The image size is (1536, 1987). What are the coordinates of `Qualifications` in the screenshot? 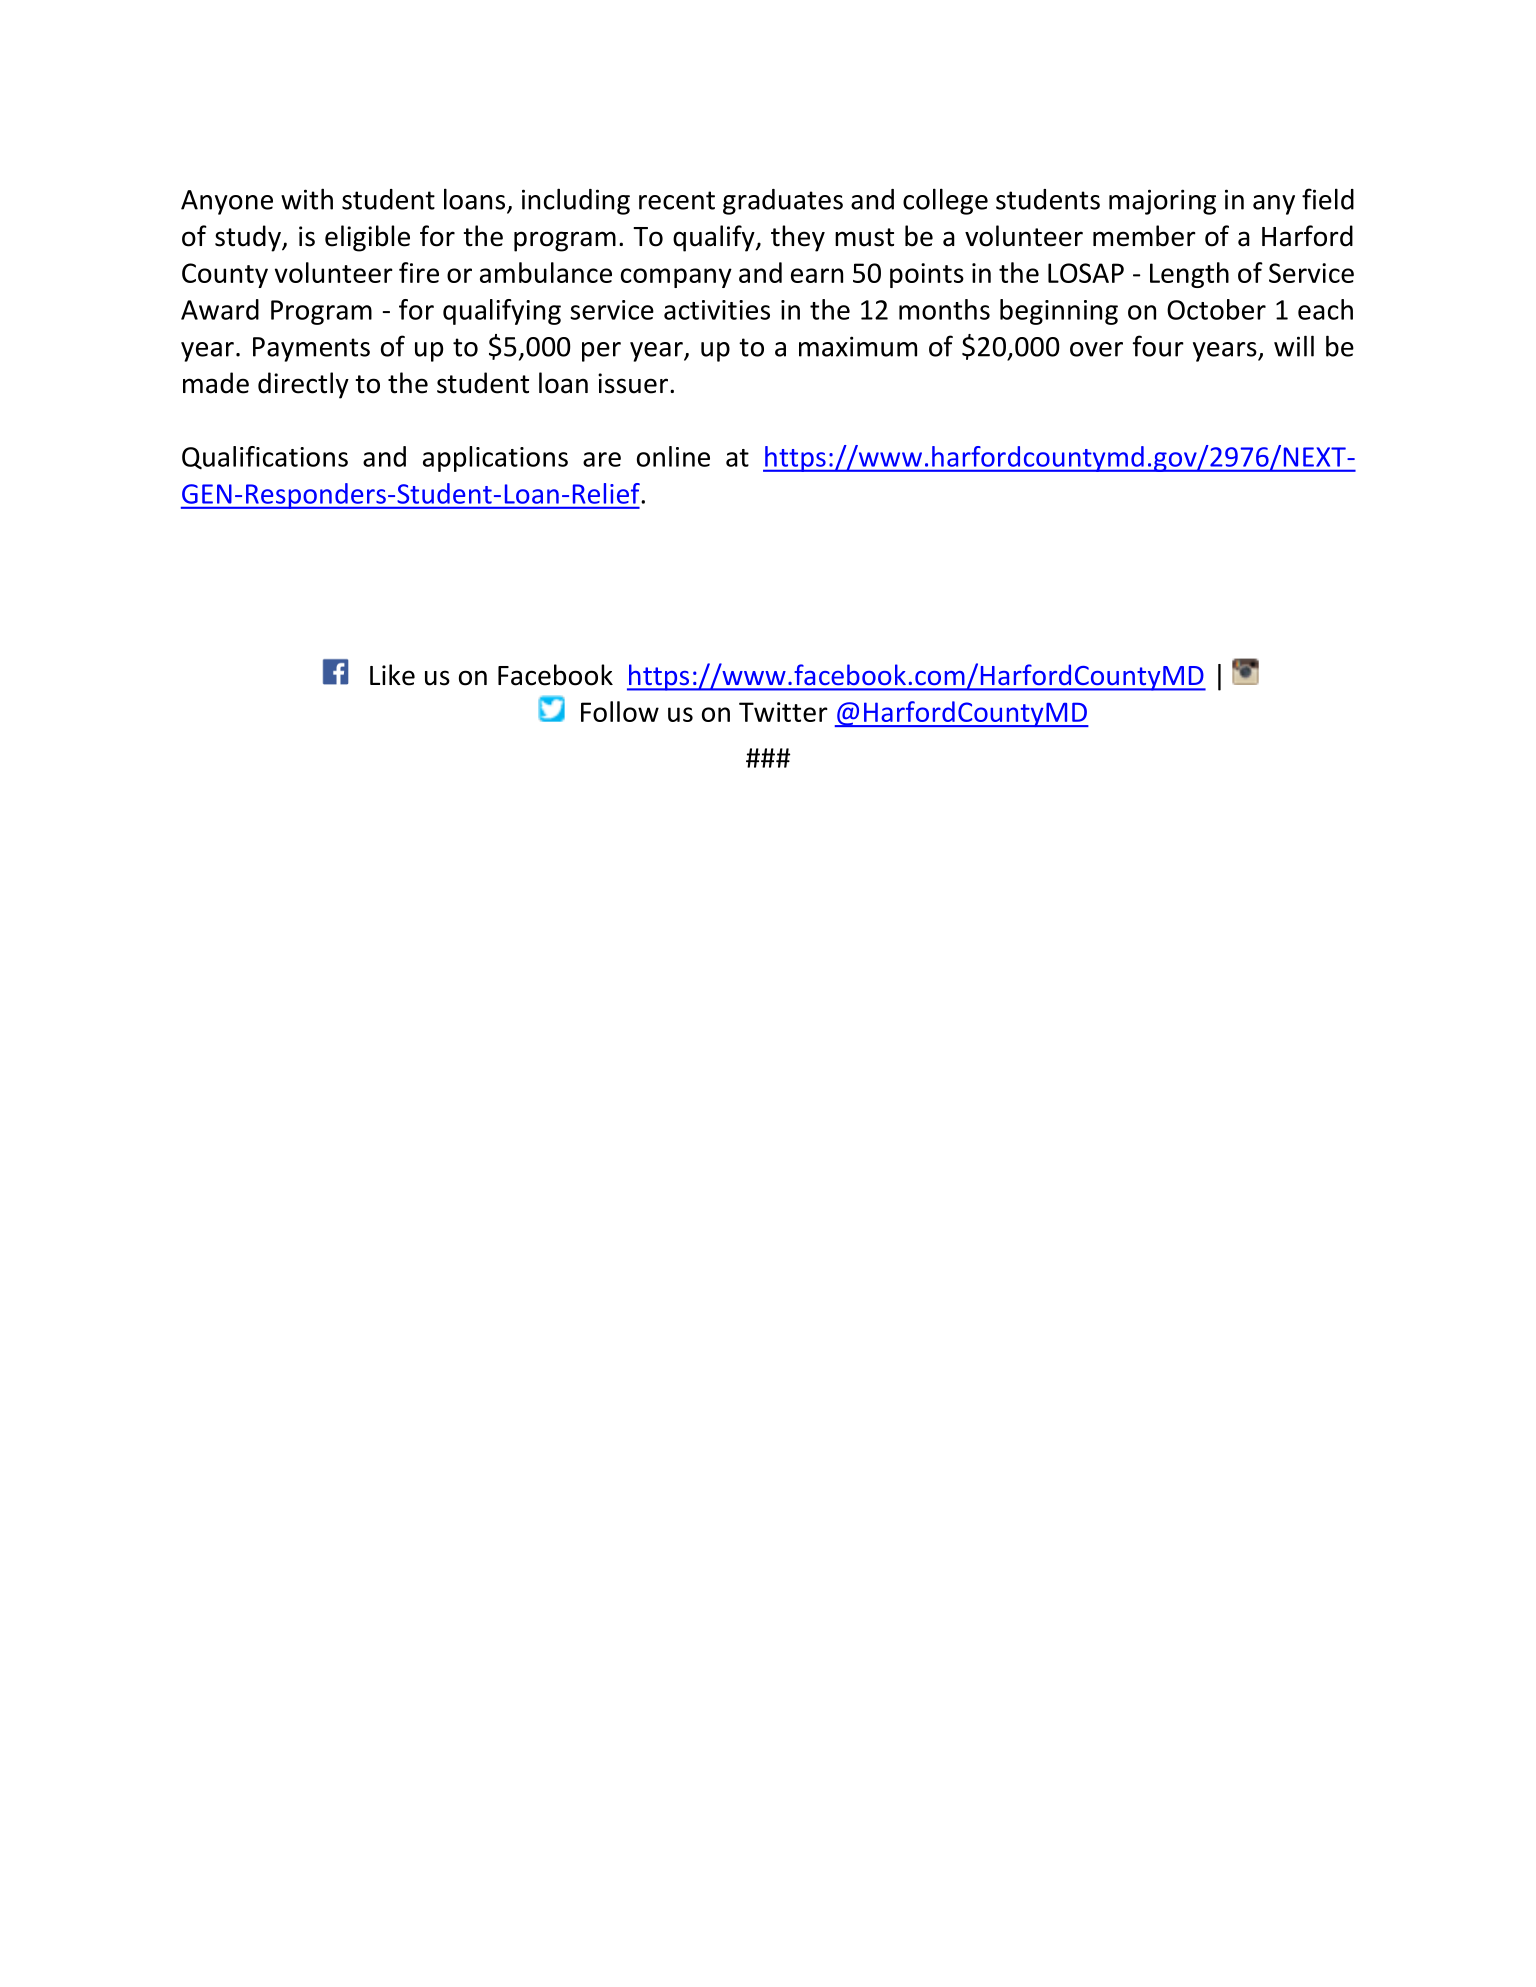 It's located at (265, 457).
